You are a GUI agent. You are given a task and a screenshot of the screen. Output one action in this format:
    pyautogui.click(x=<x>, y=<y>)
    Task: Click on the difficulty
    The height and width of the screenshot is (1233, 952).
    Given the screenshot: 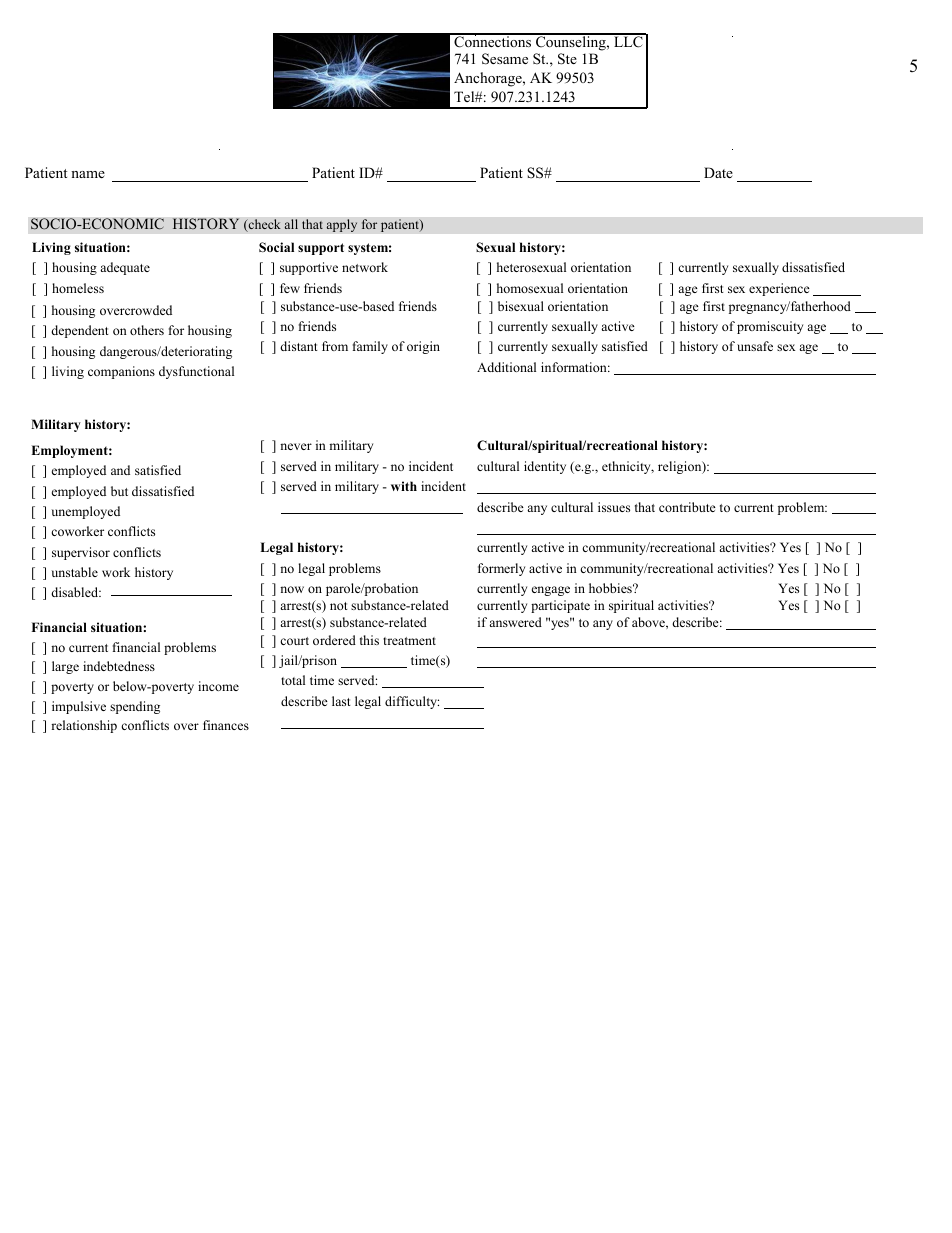 What is the action you would take?
    pyautogui.click(x=412, y=702)
